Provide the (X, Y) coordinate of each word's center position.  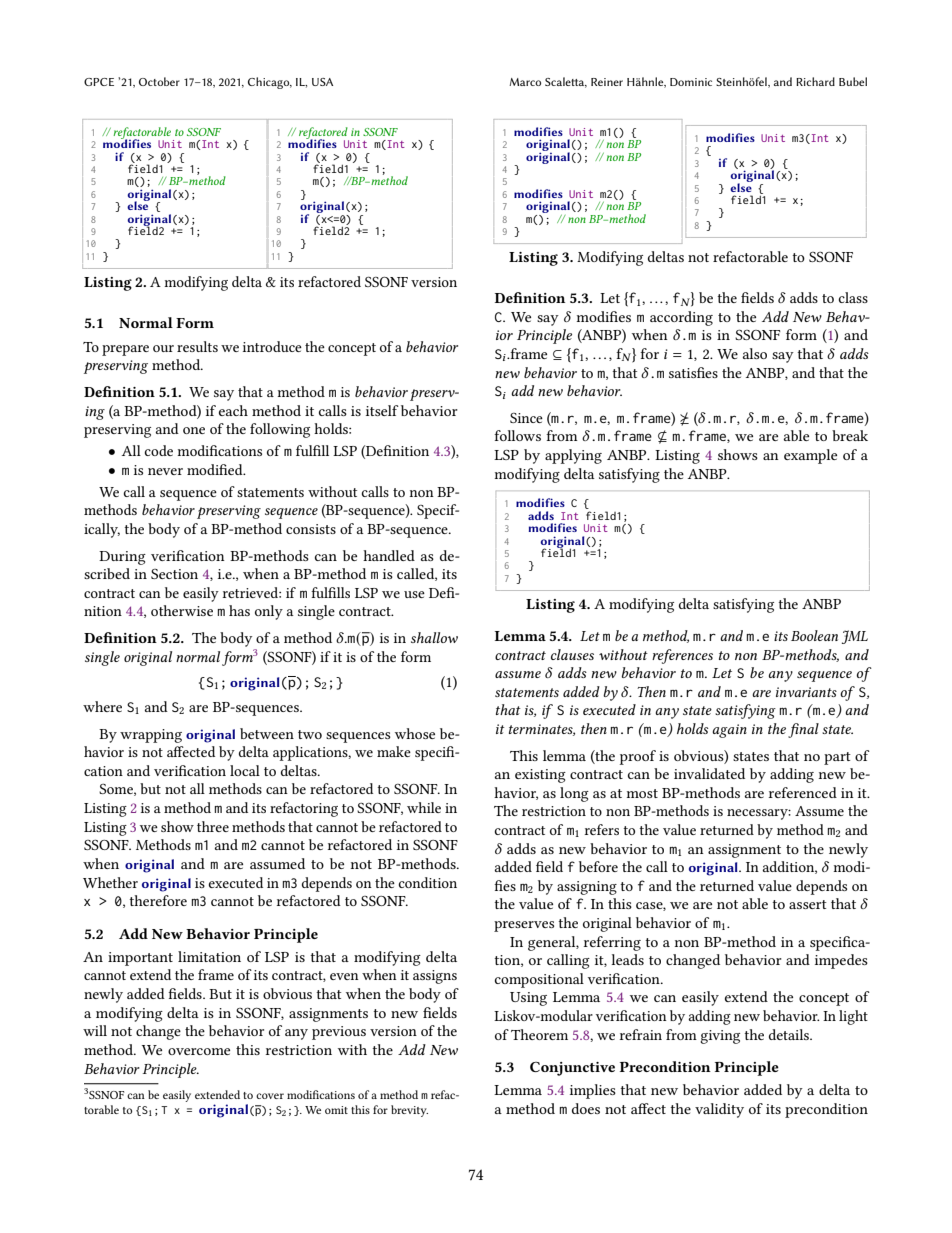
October (159, 81)
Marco (525, 82)
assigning (587, 888)
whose (415, 733)
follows (517, 435)
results (197, 346)
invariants (806, 692)
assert (808, 904)
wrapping (151, 736)
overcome (199, 1051)
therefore (158, 900)
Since (526, 418)
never (165, 471)
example (810, 456)
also (755, 353)
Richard (815, 81)
